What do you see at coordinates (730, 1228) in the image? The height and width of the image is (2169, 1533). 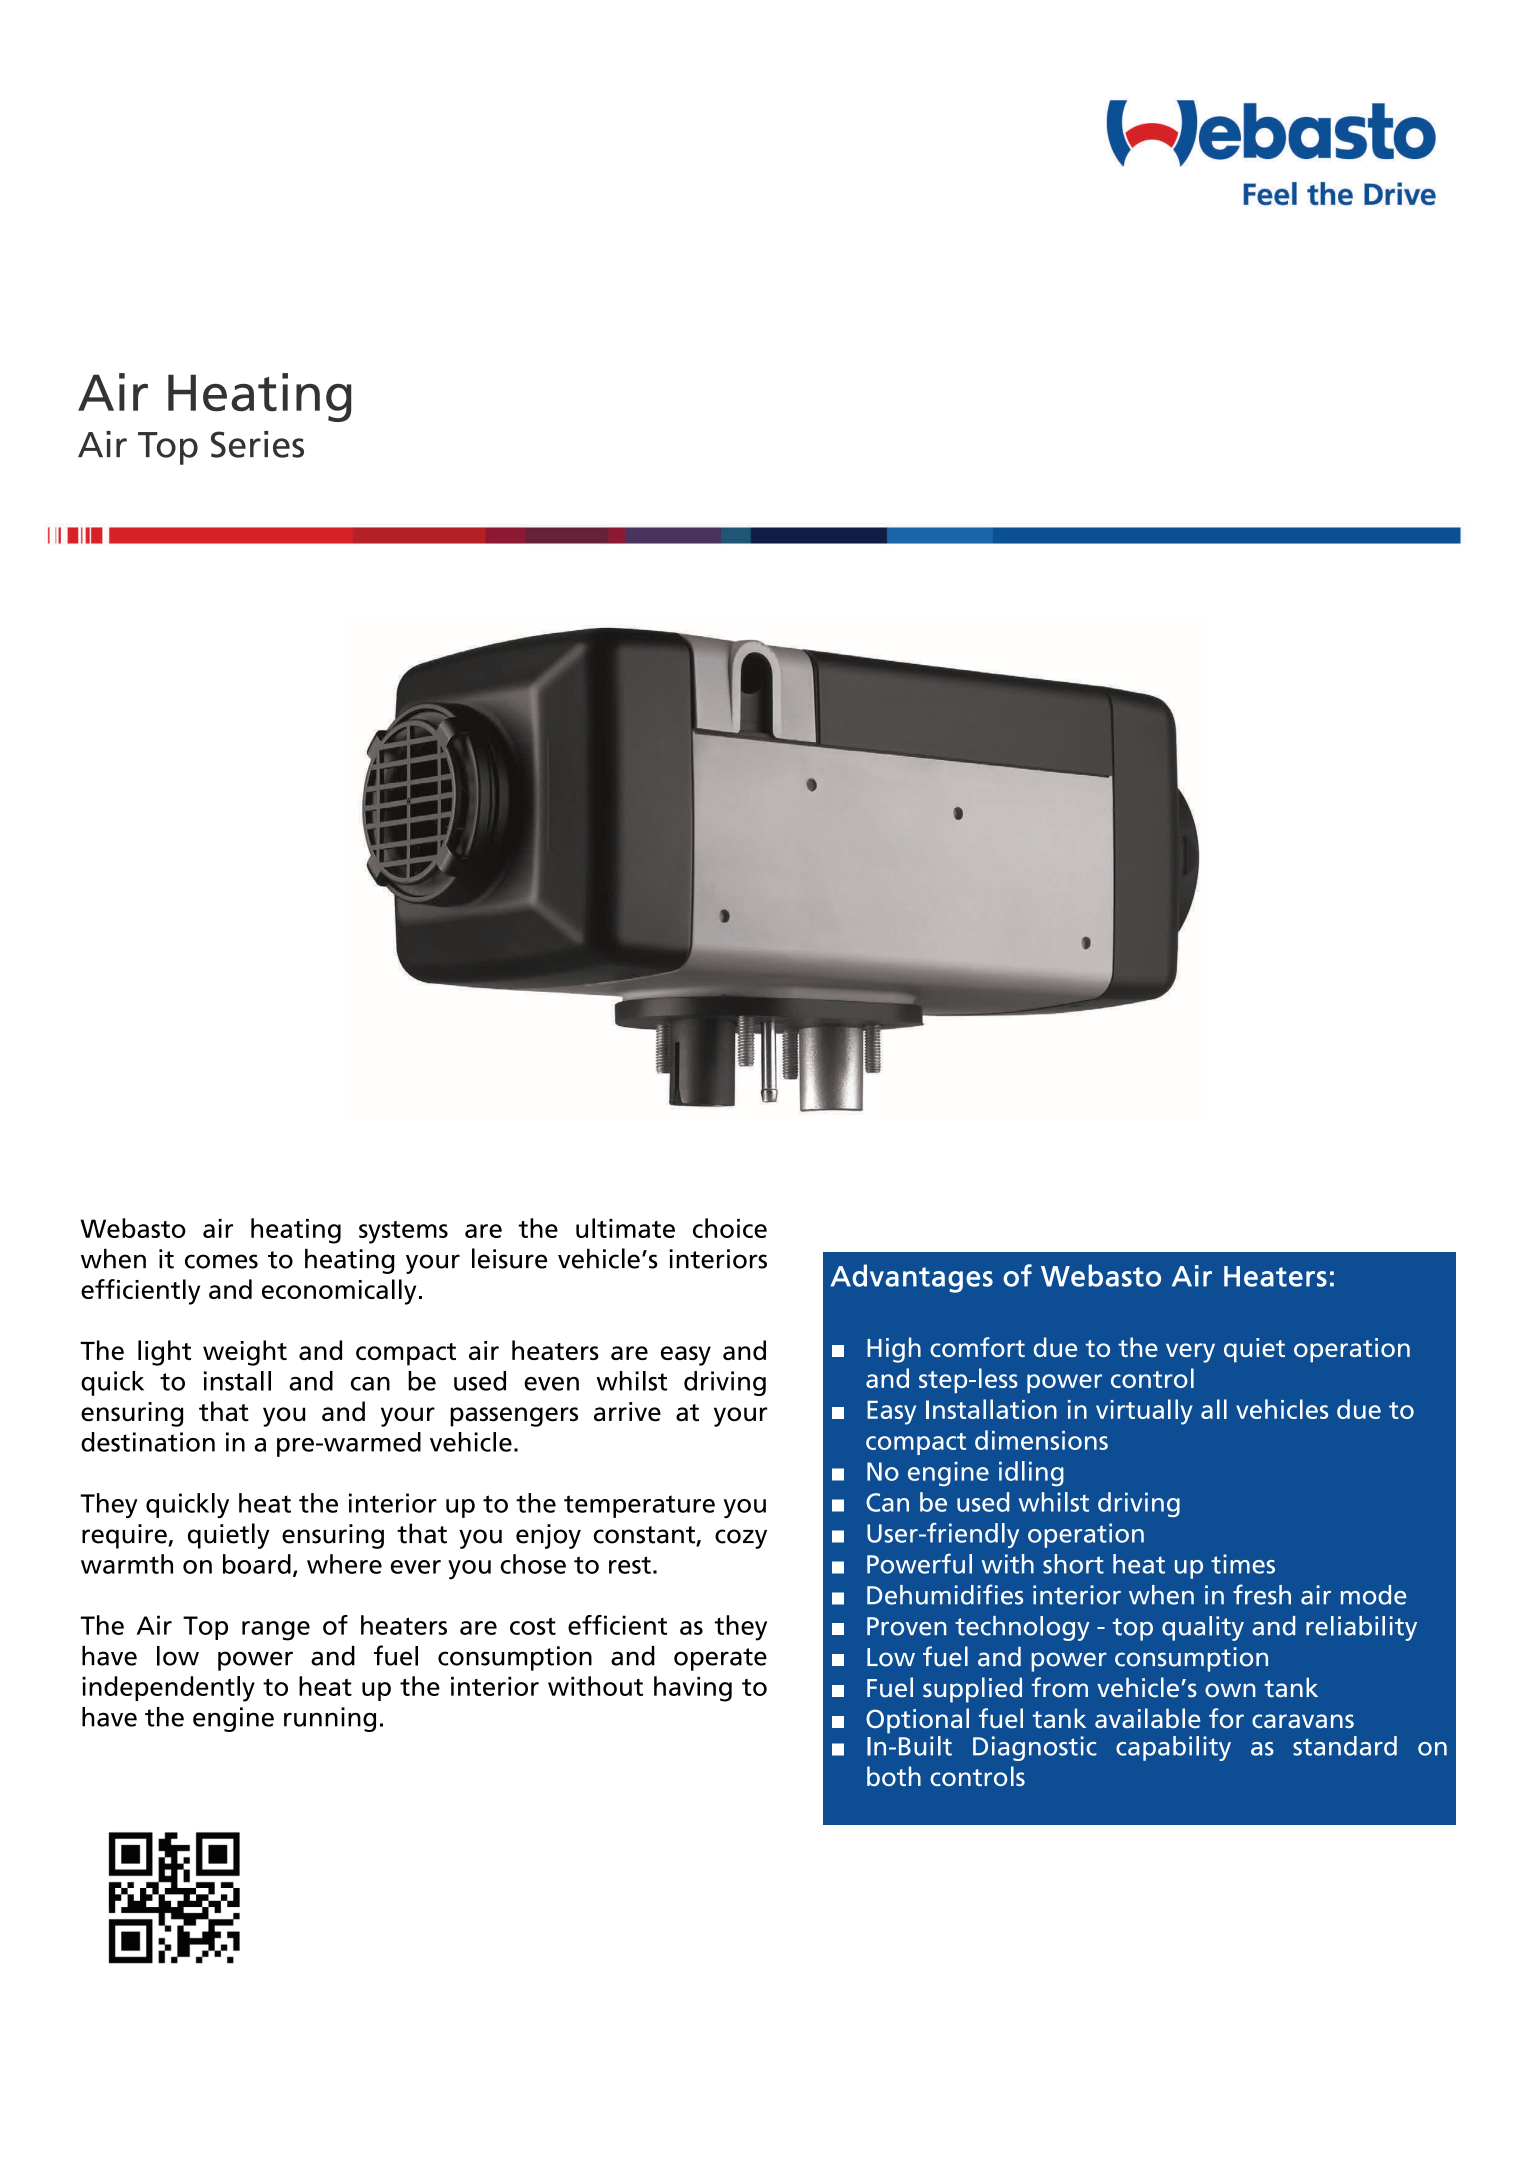 I see `choice` at bounding box center [730, 1228].
